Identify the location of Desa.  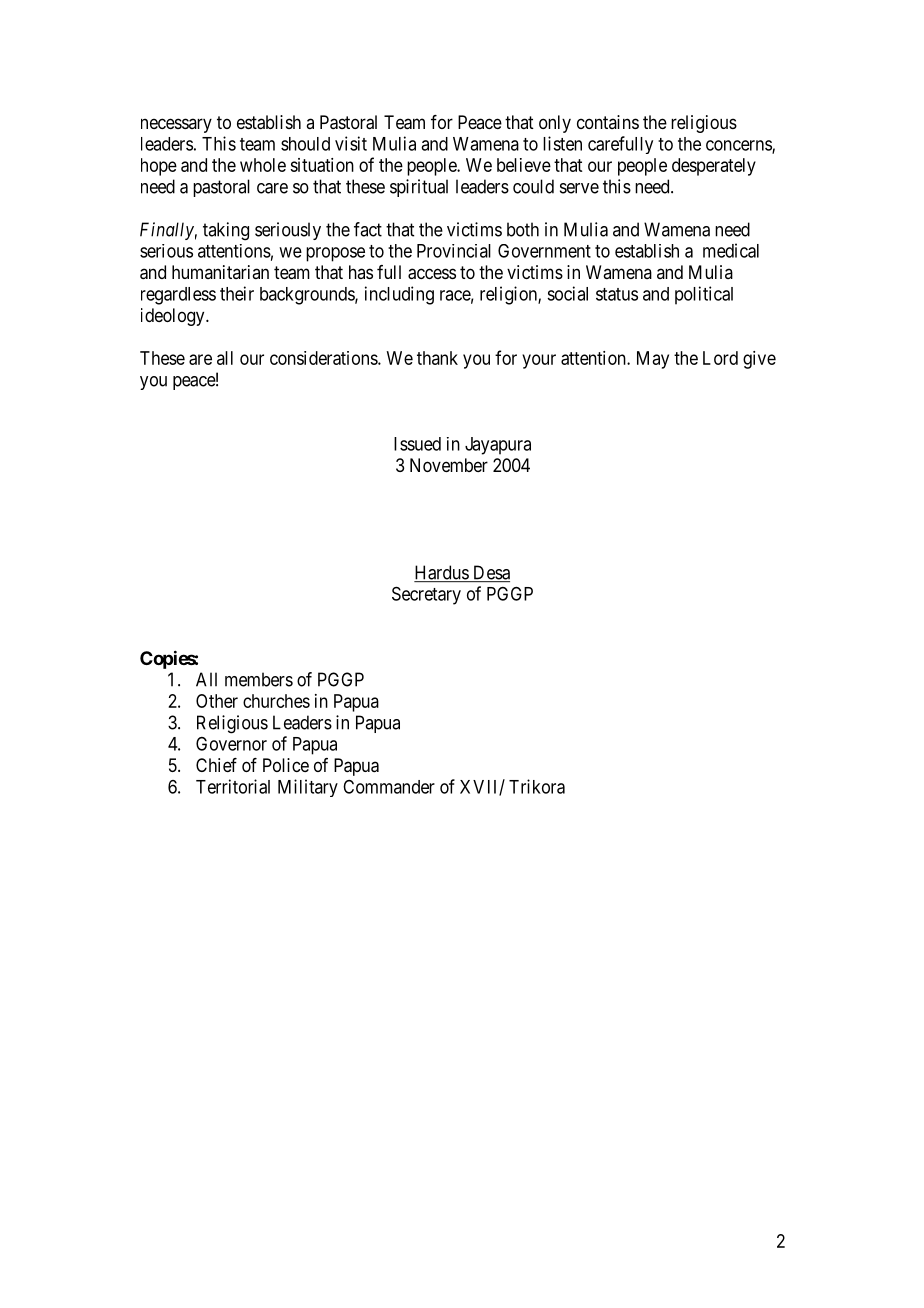
(490, 573).
